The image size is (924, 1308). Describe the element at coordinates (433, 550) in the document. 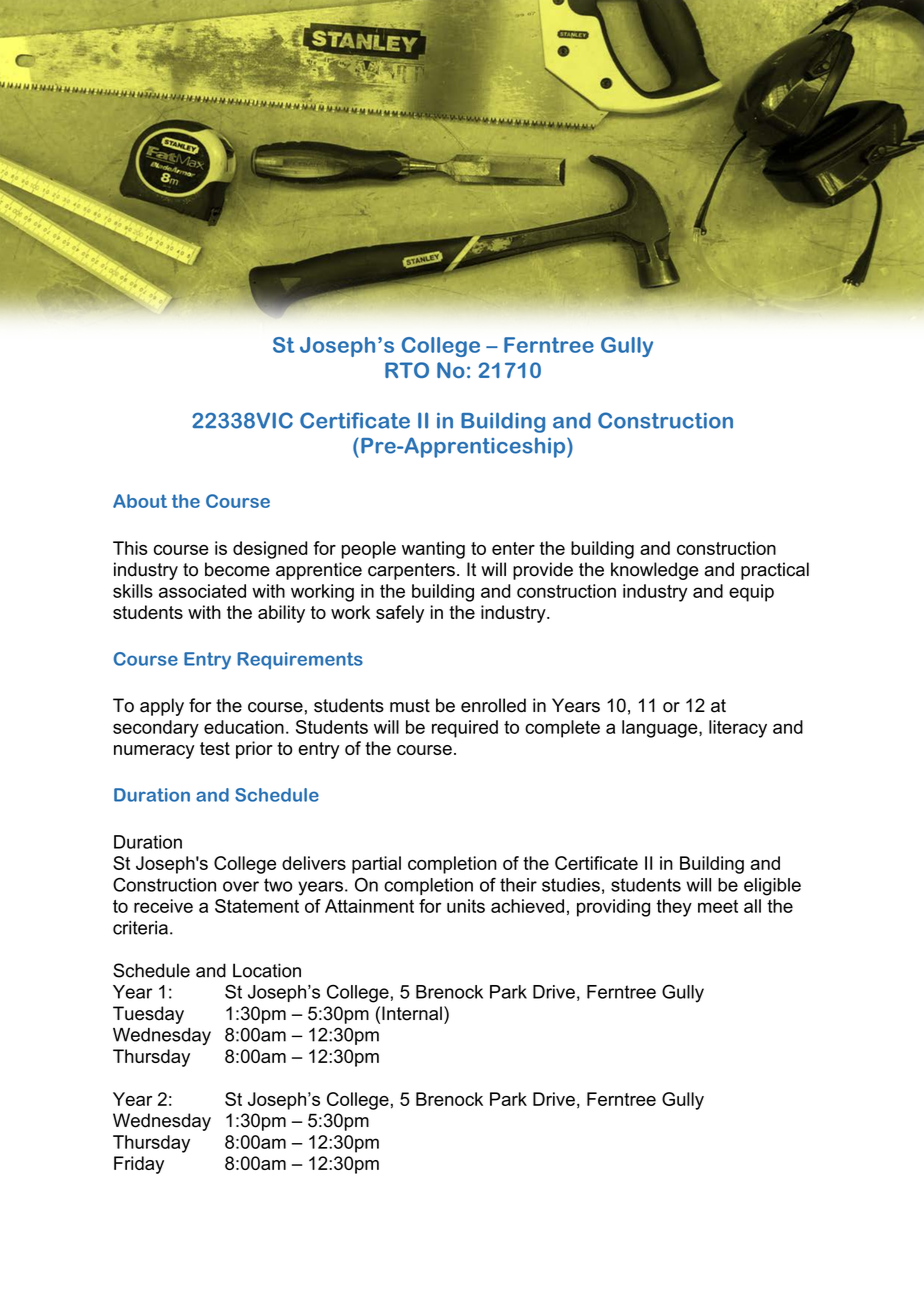

I see `wanting` at that location.
